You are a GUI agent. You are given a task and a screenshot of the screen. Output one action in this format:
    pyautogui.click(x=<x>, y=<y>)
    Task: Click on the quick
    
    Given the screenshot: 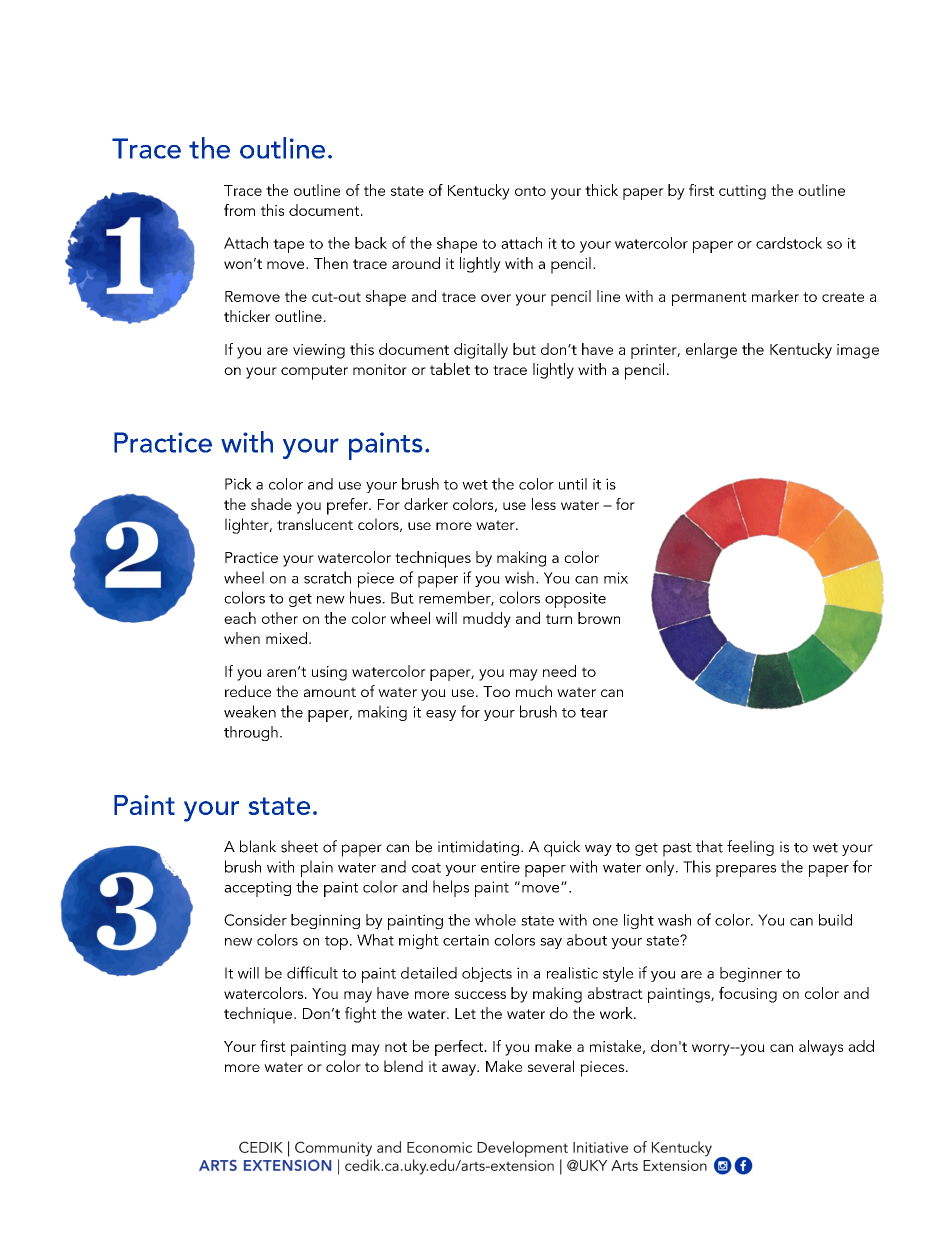 What is the action you would take?
    pyautogui.click(x=562, y=848)
